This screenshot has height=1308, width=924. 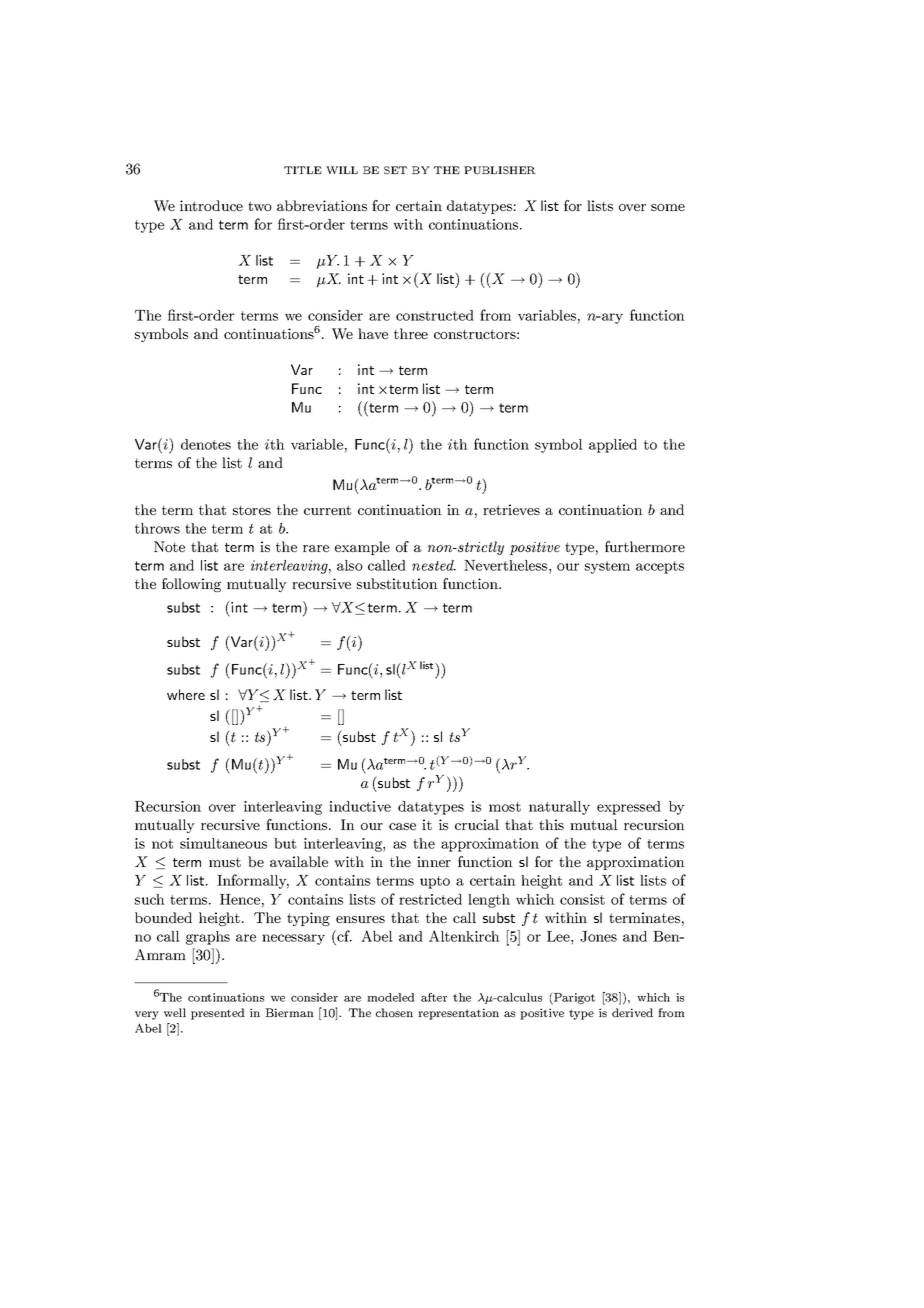 What do you see at coordinates (395, 170) in the screenshot?
I see `SET` at bounding box center [395, 170].
